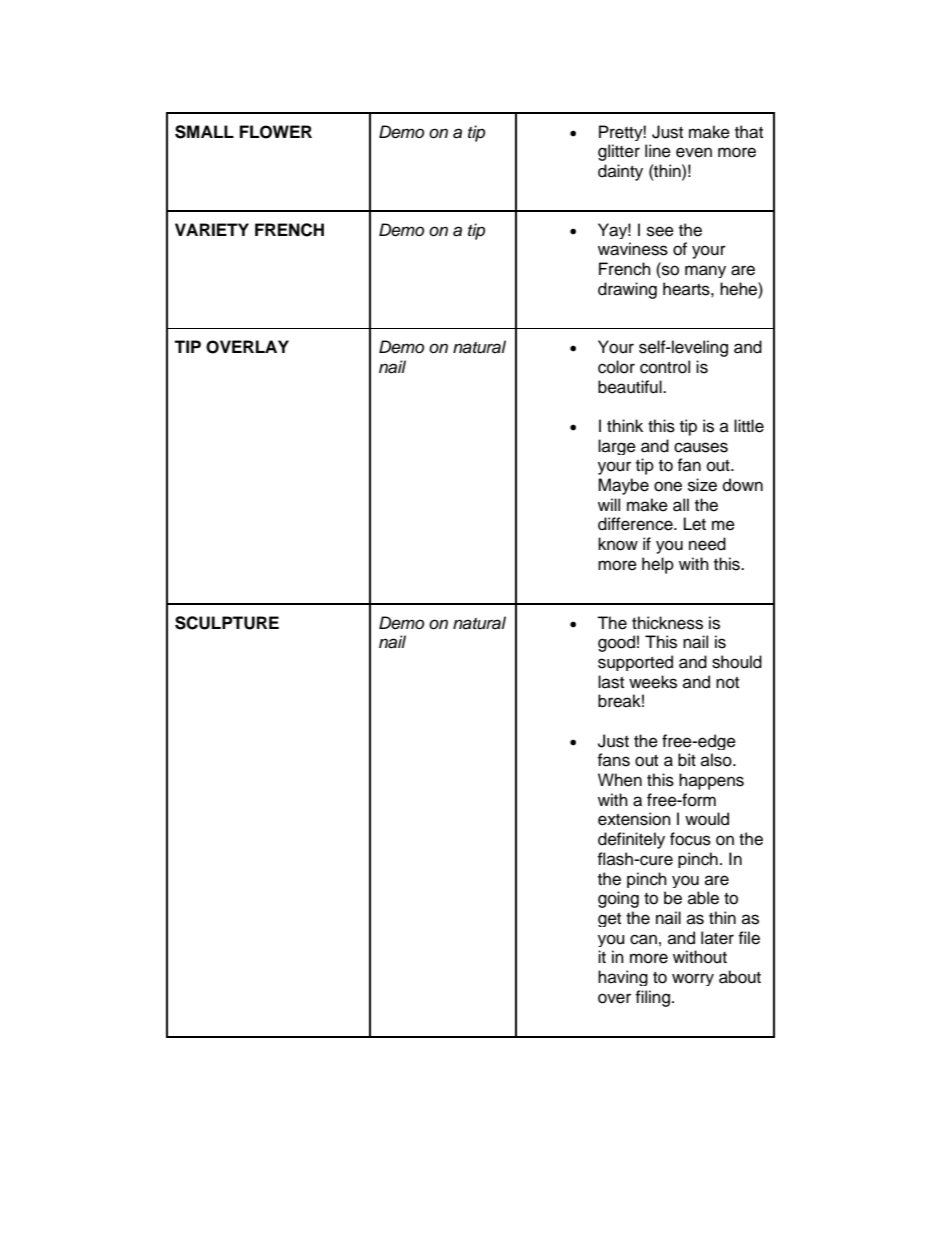  I want to click on even, so click(694, 152).
